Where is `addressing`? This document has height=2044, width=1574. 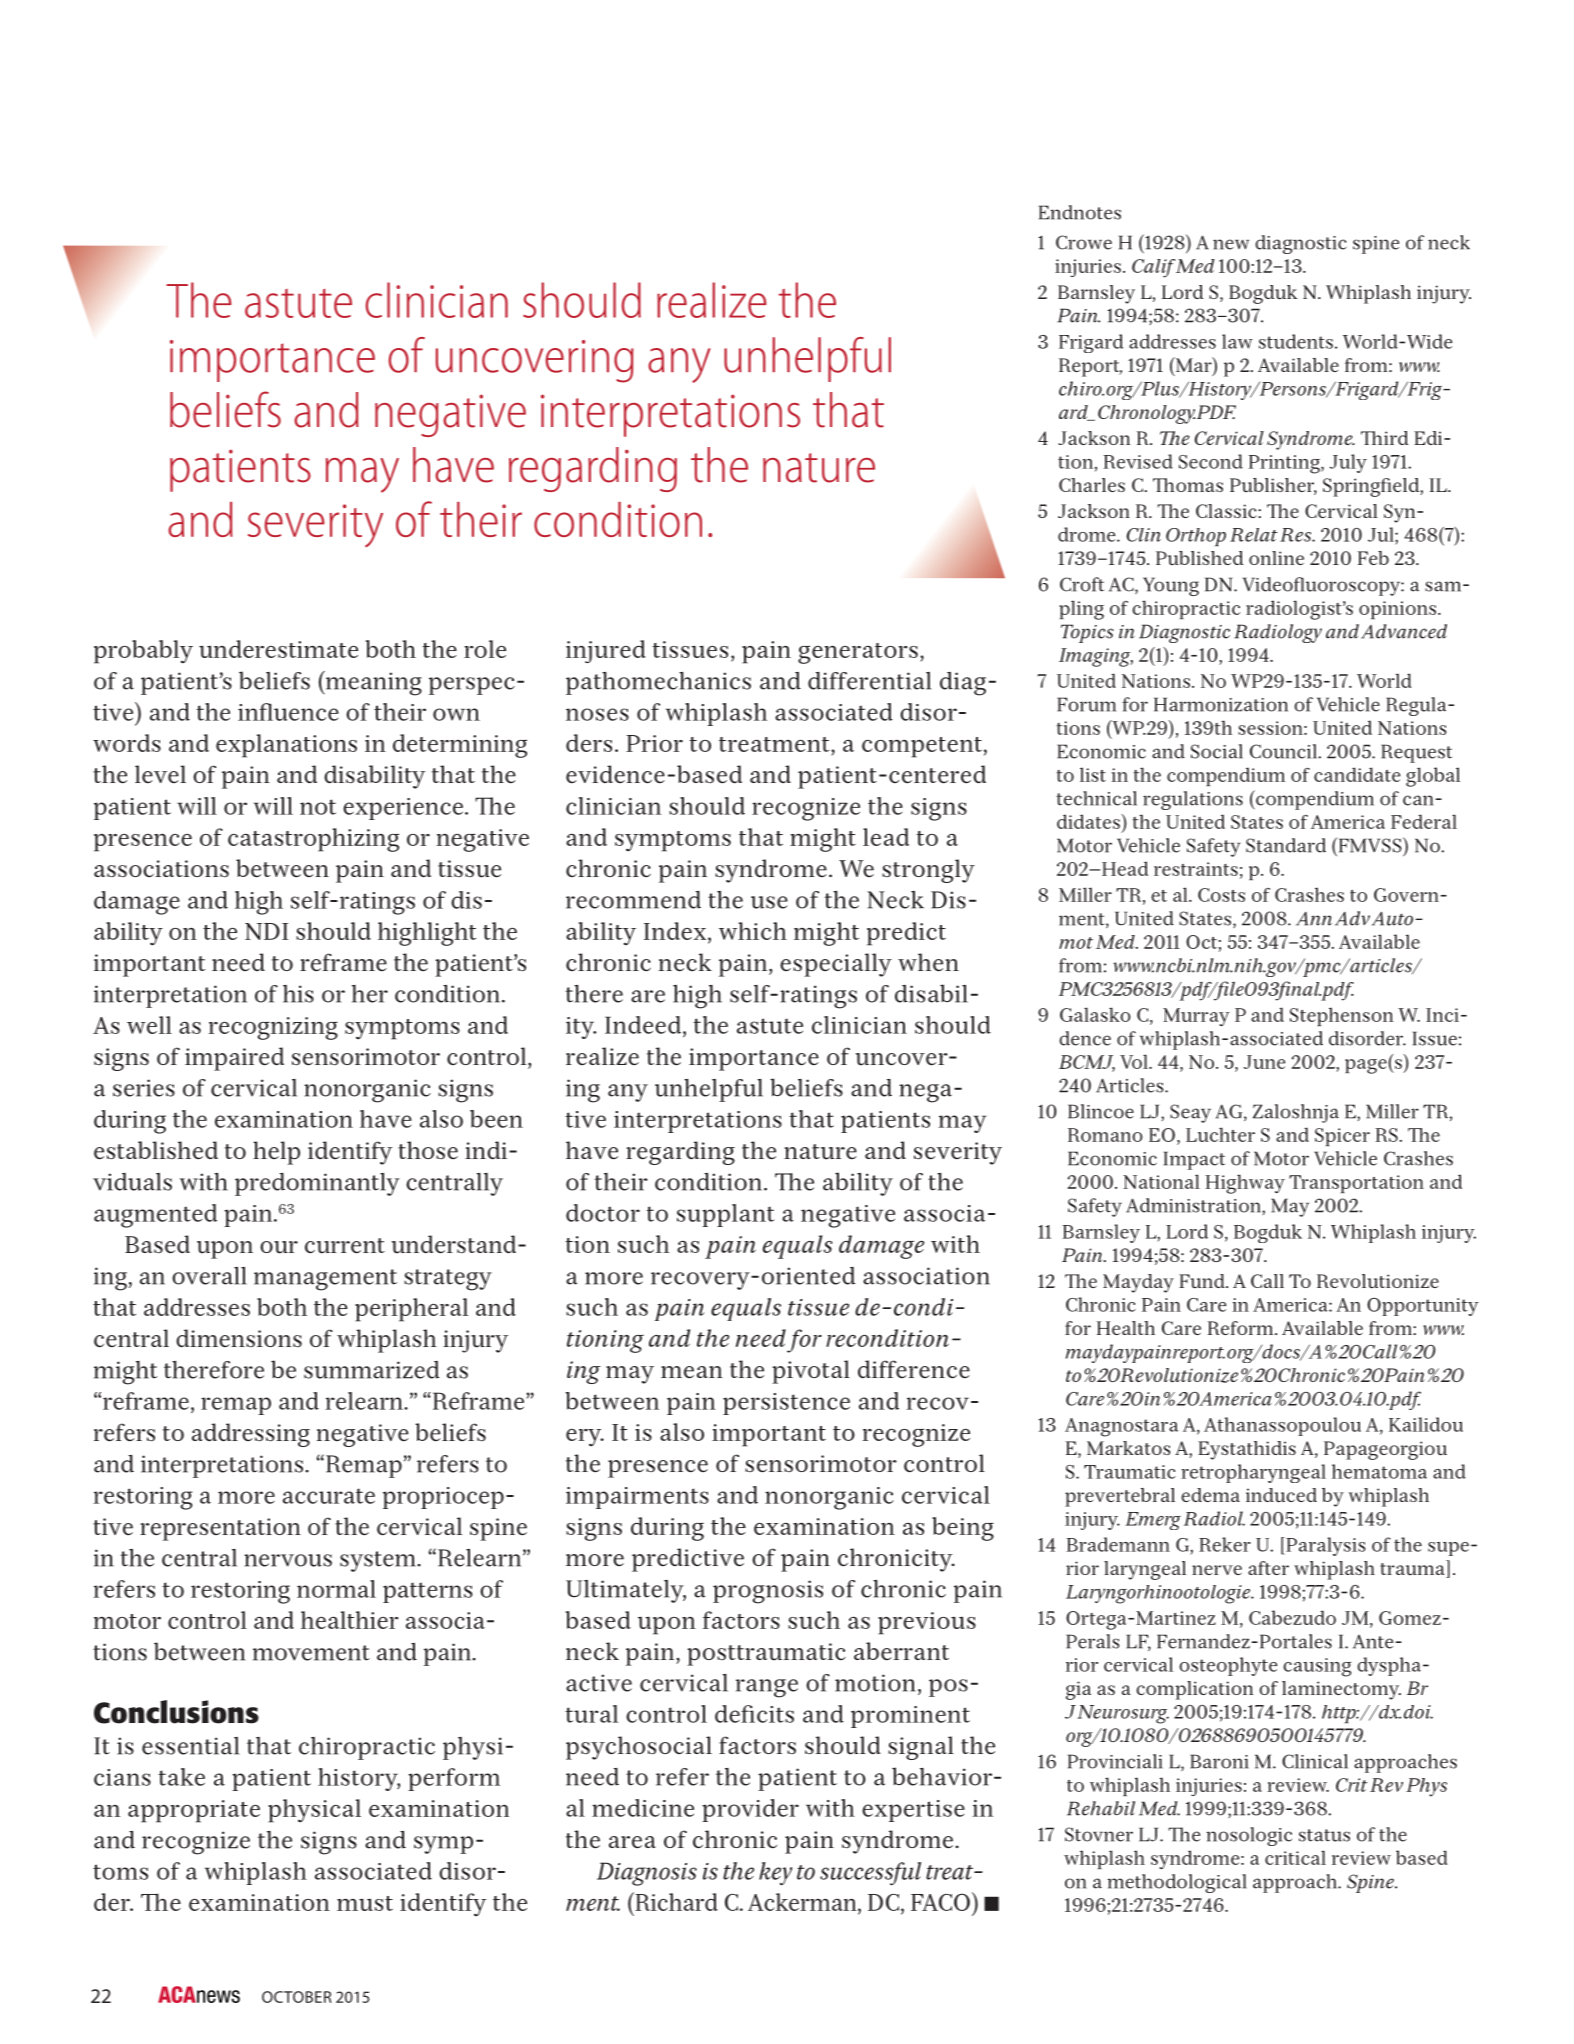 addressing is located at coordinates (251, 1435).
